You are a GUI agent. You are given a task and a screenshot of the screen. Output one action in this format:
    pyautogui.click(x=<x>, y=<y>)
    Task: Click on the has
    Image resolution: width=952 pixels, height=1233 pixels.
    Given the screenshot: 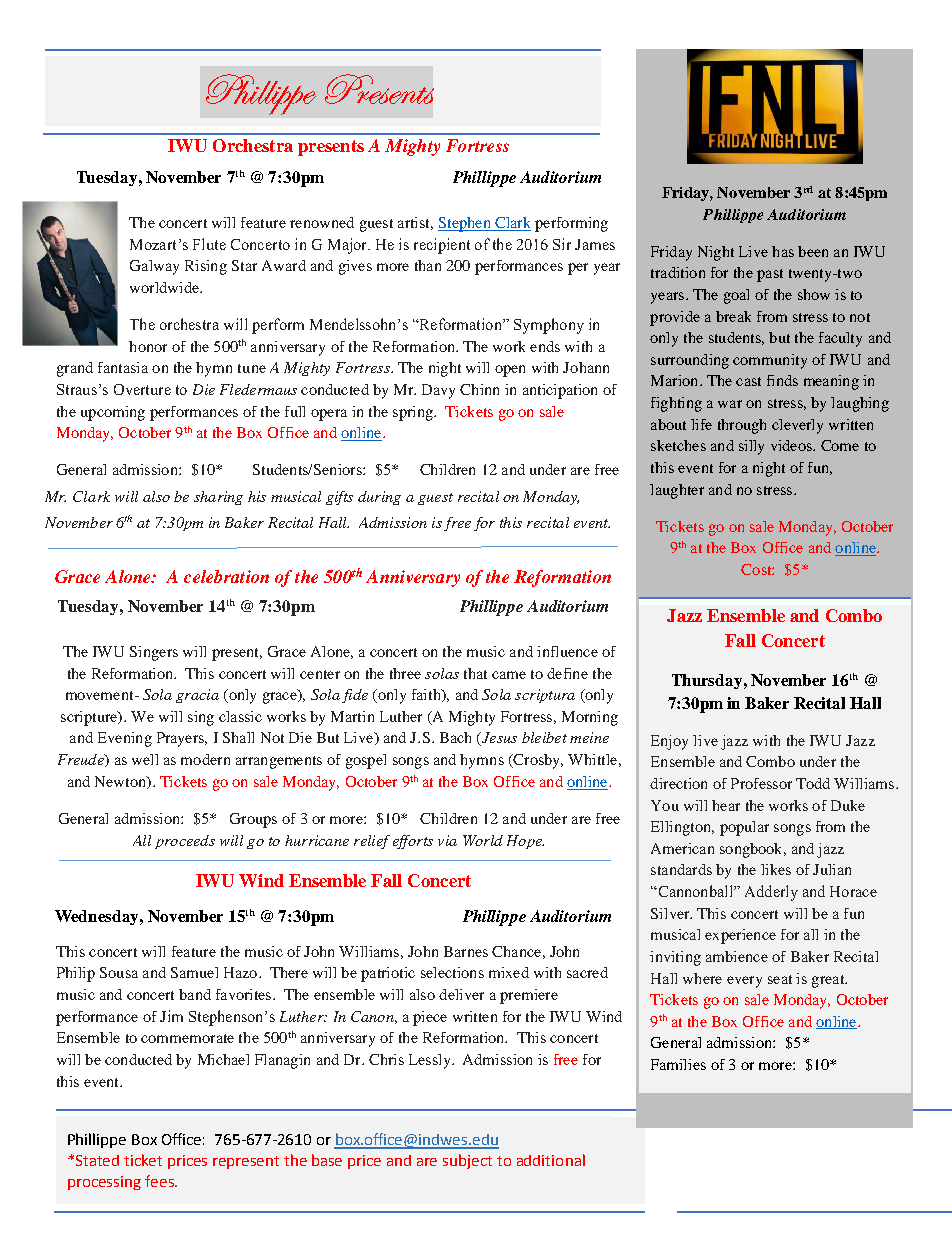 What is the action you would take?
    pyautogui.click(x=783, y=251)
